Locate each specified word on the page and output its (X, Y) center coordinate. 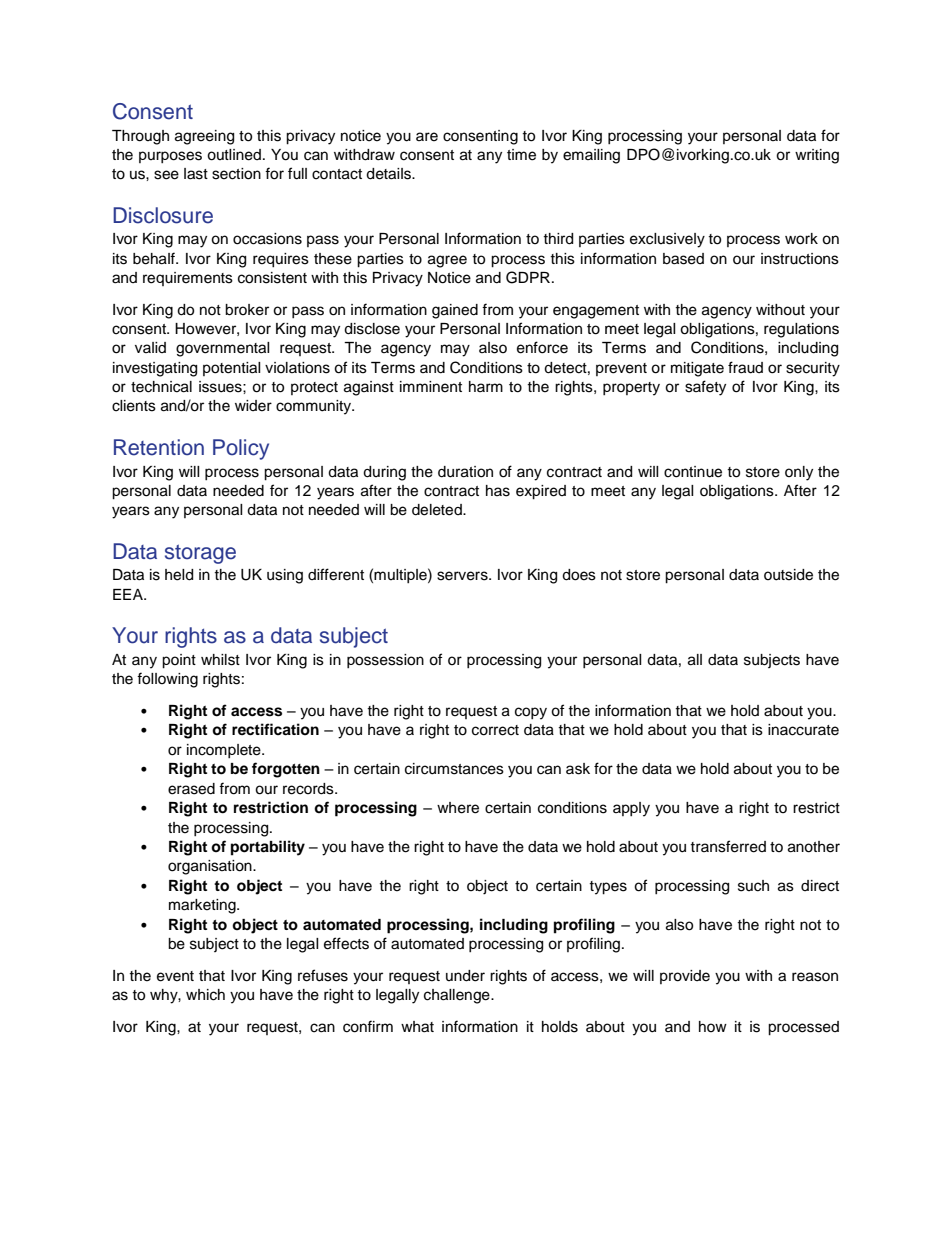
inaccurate (803, 730)
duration (465, 472)
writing (817, 156)
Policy (241, 449)
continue (693, 472)
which (205, 995)
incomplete (225, 751)
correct (495, 730)
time (521, 155)
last (196, 174)
